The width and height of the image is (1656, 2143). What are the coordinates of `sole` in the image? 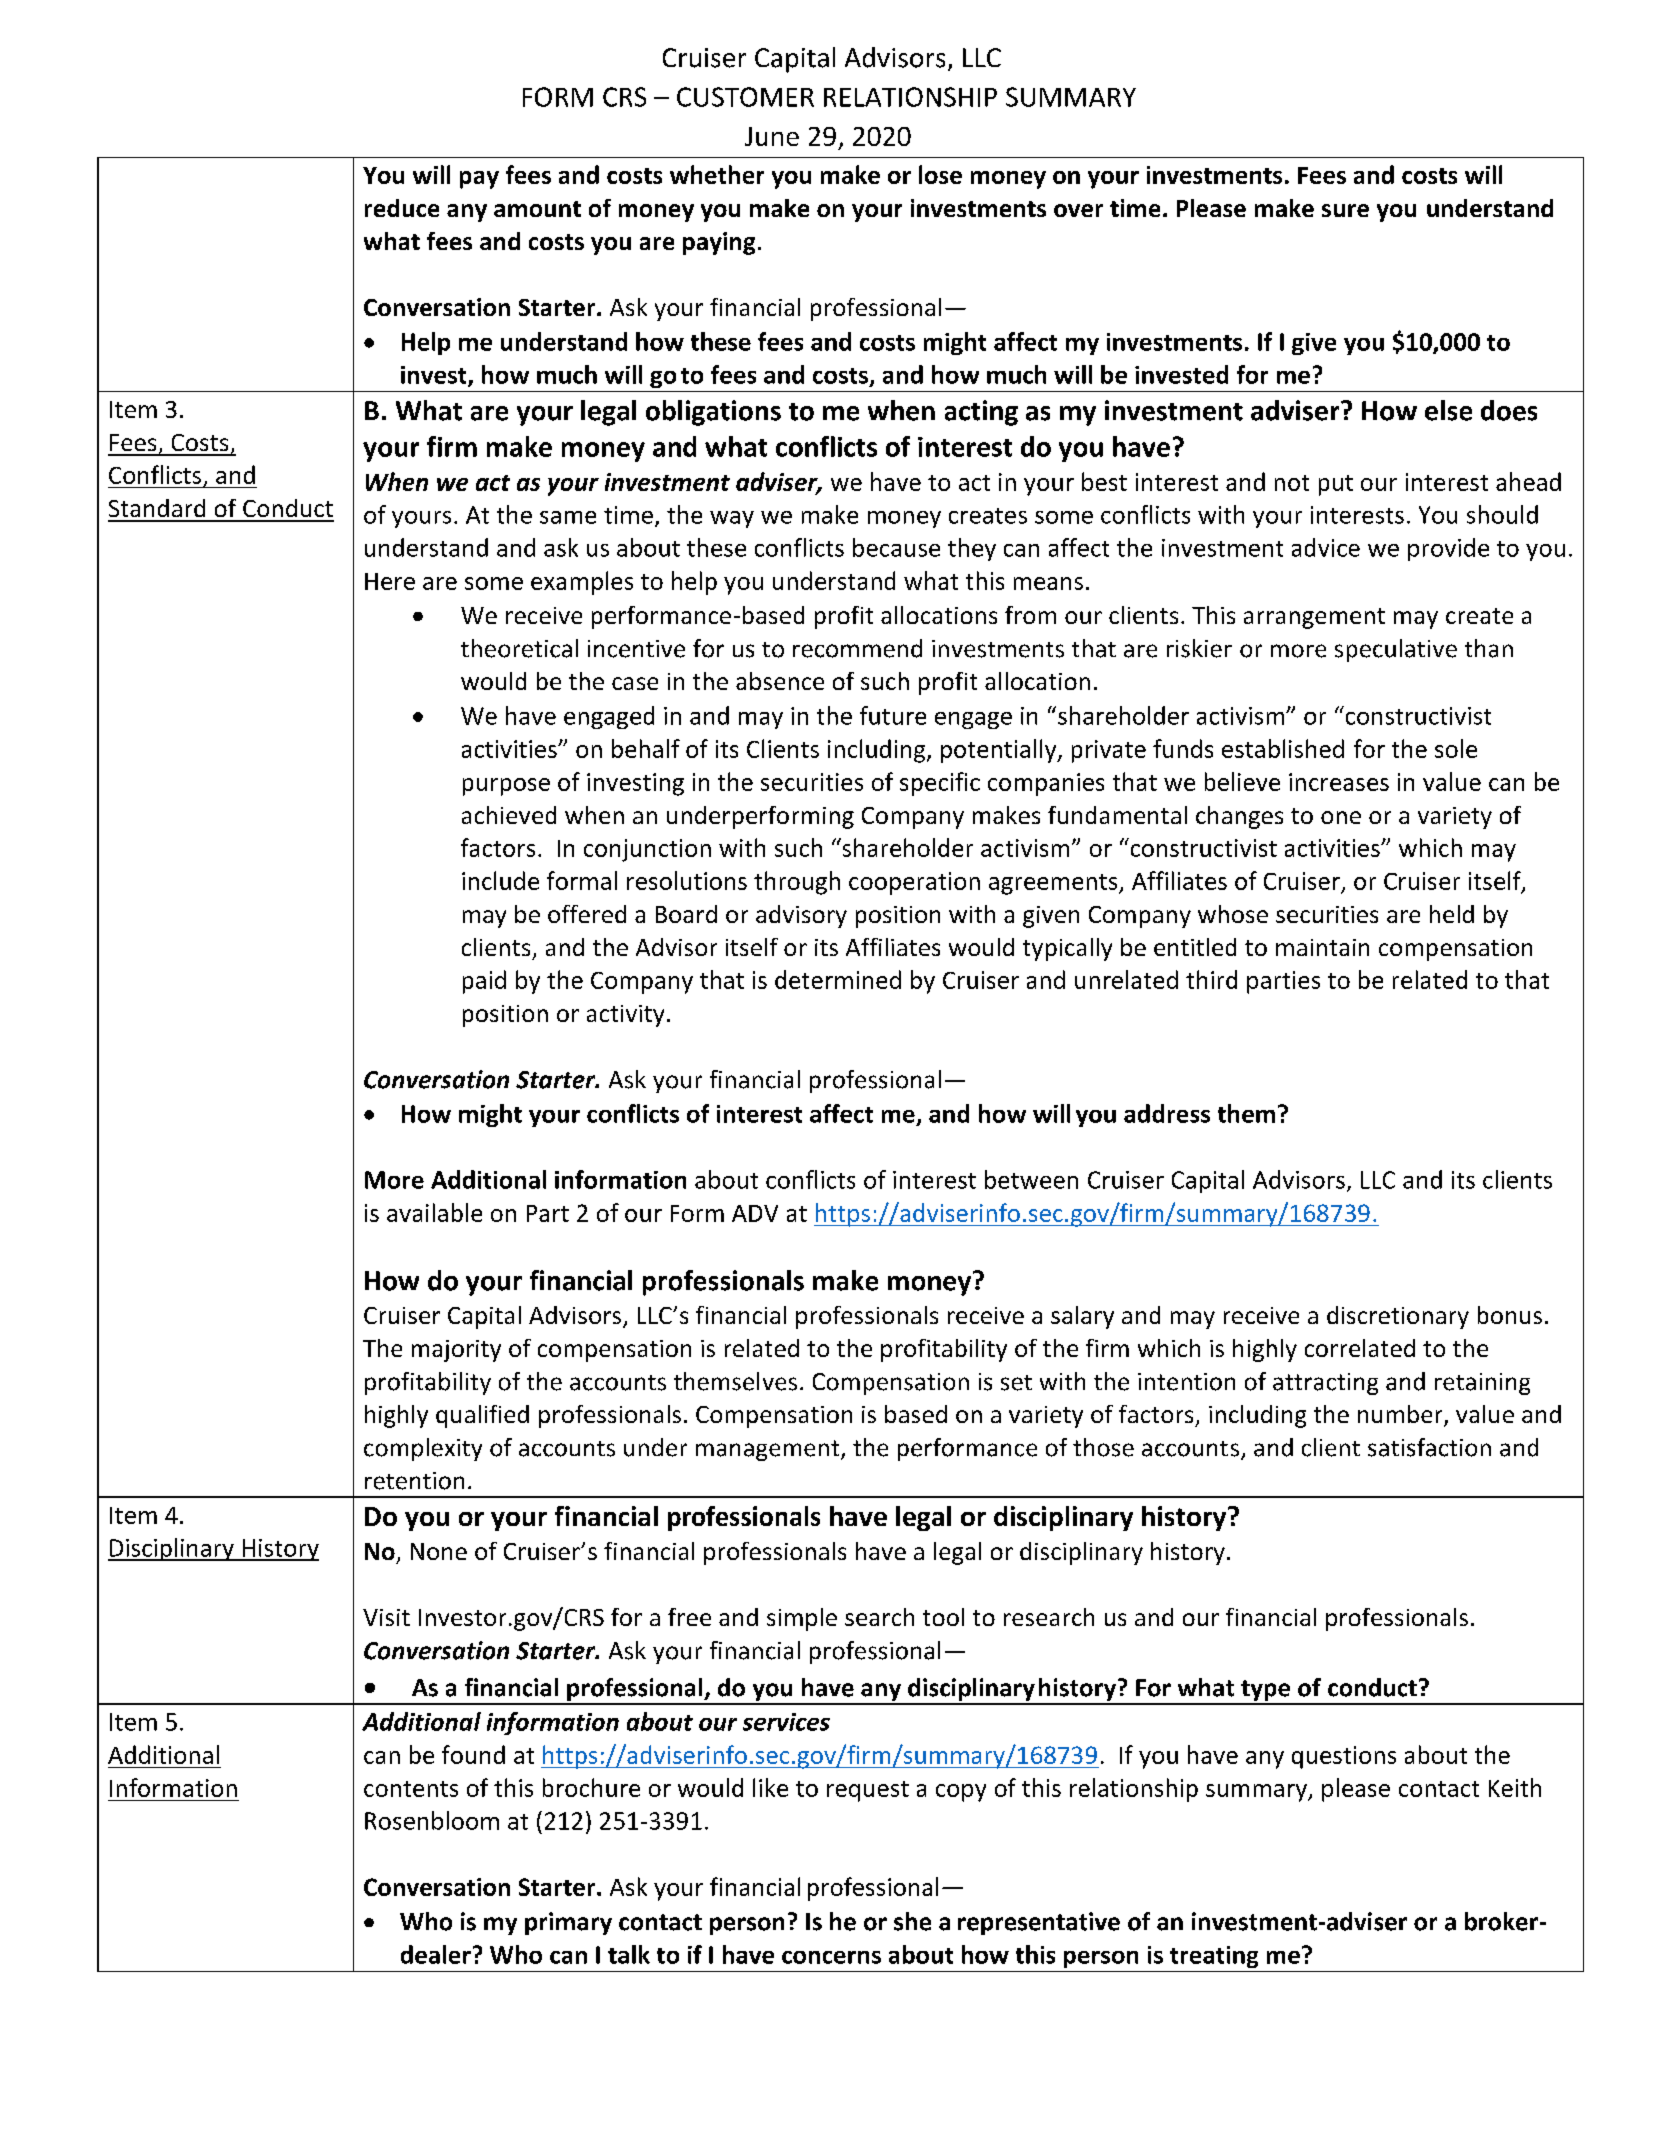 It's located at (1456, 748).
